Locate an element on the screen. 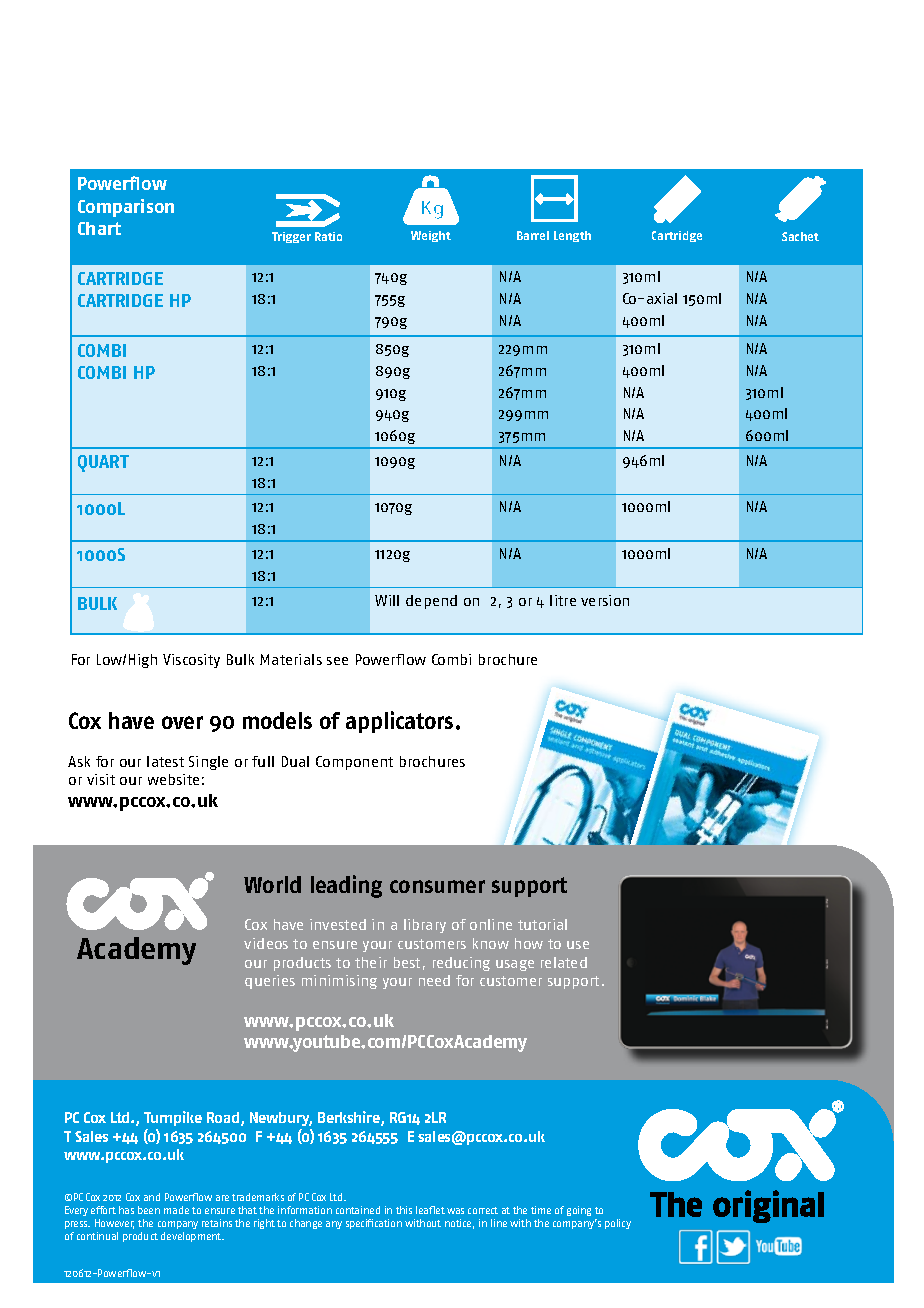 The width and height of the screenshot is (924, 1308). made is located at coordinates (176, 1210).
